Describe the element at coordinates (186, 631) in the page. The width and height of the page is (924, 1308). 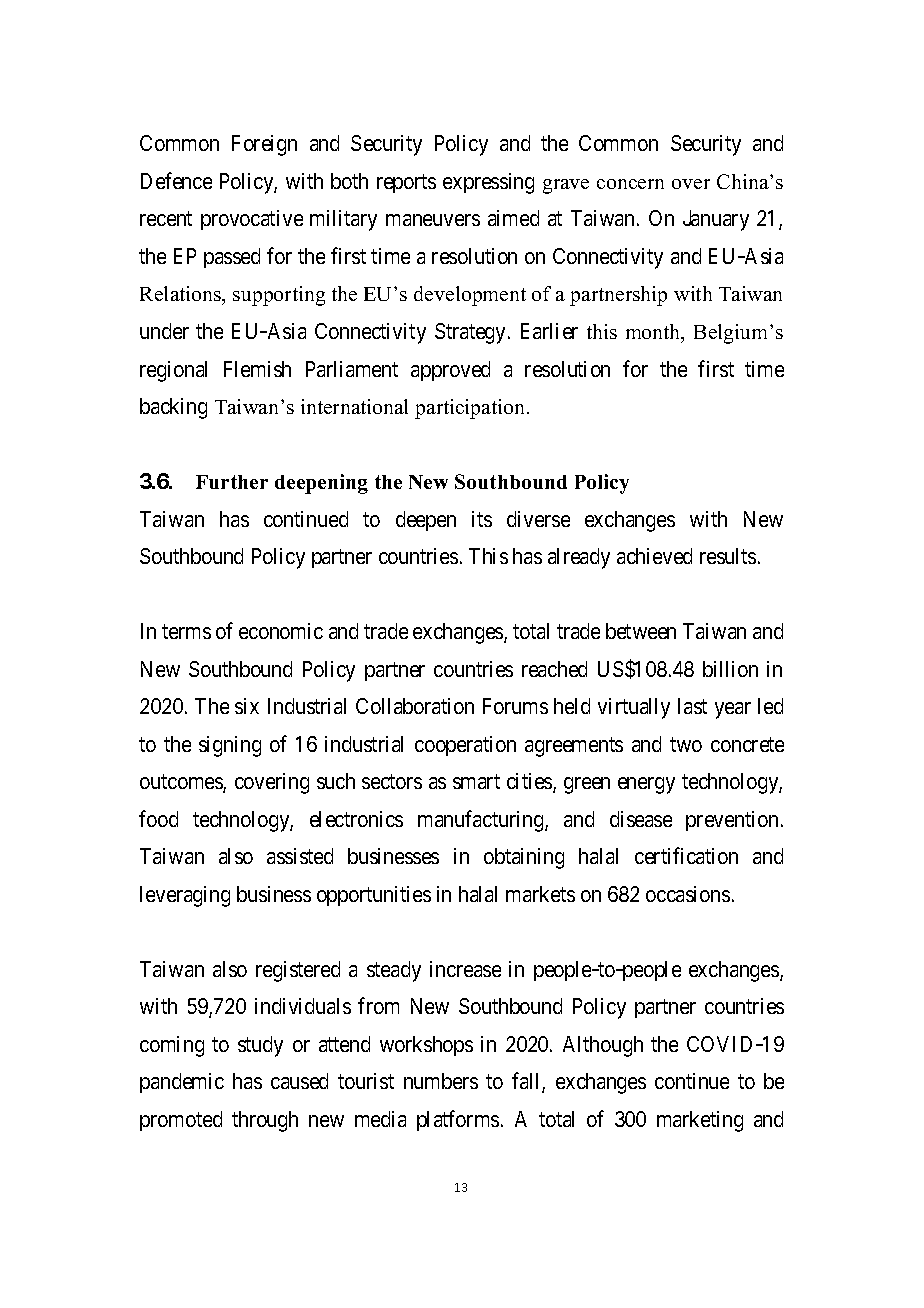
I see `terms` at that location.
